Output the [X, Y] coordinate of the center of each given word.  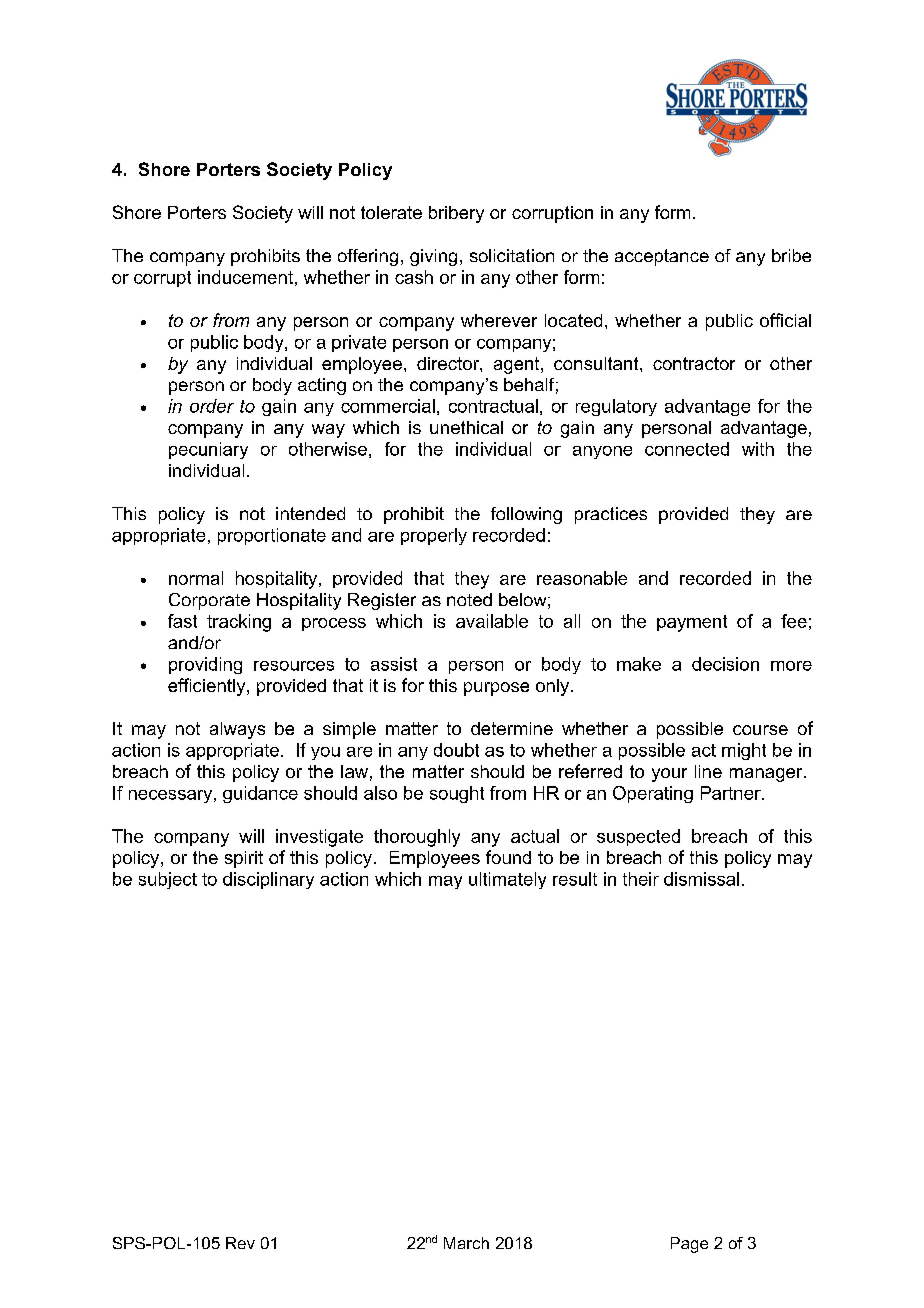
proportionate [272, 536]
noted [469, 599]
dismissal [701, 879]
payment [692, 623]
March [466, 1243]
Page [689, 1245]
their [641, 879]
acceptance [662, 257]
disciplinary [268, 880]
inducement [245, 277]
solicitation [512, 255]
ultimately [507, 880]
